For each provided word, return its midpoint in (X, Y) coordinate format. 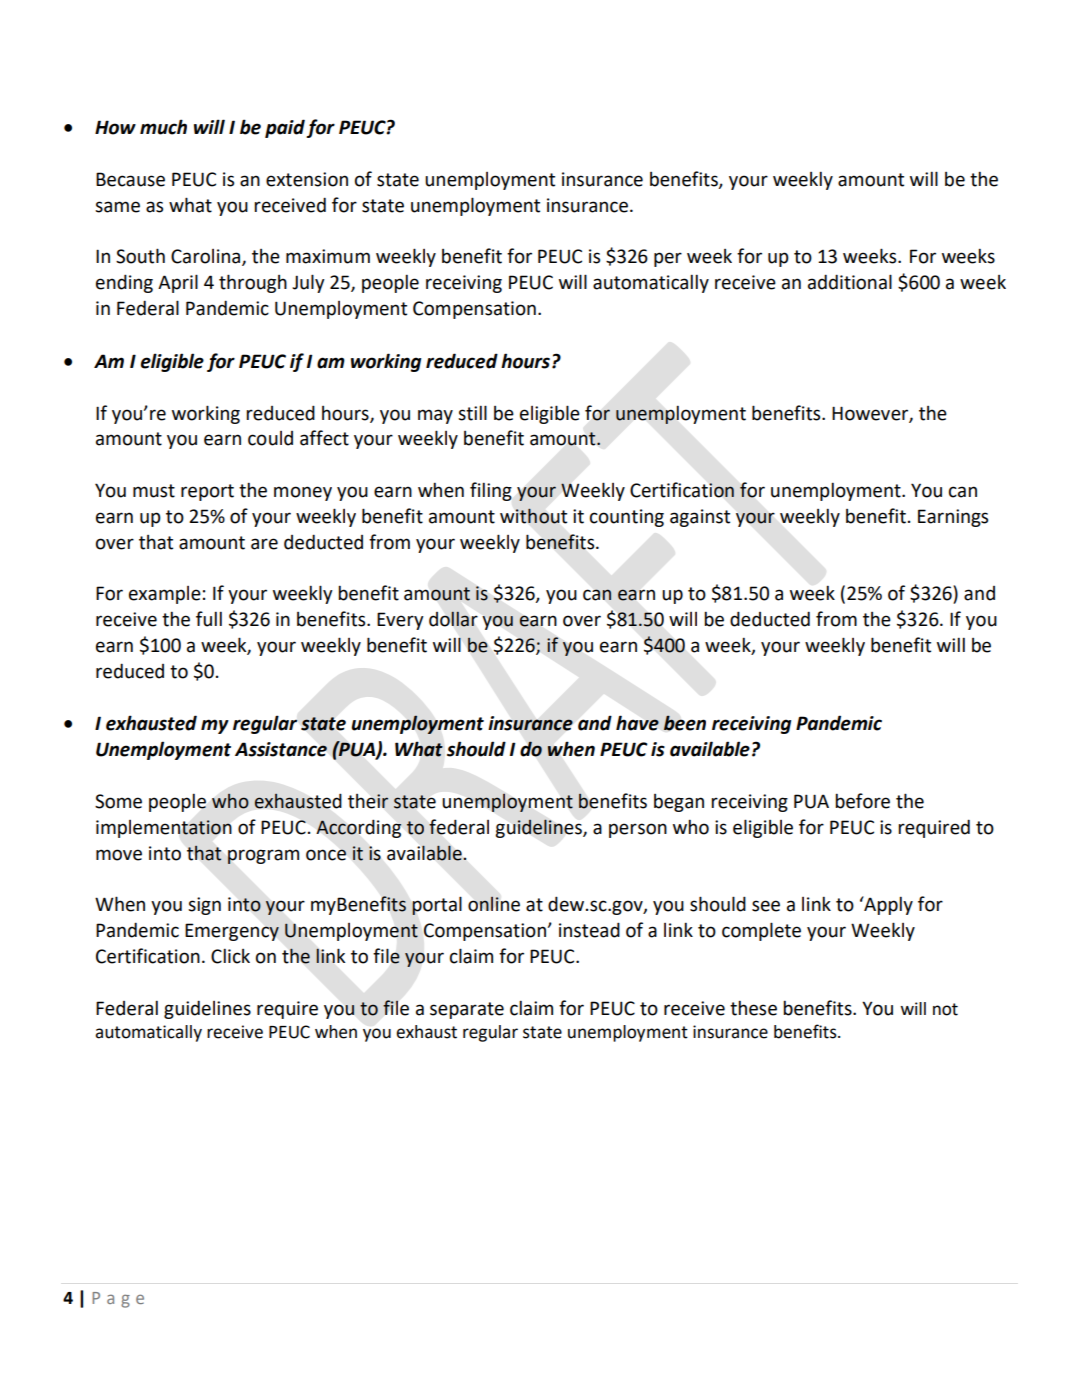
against (700, 518)
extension (307, 179)
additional (850, 282)
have (637, 723)
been (684, 723)
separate (467, 1010)
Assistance (281, 749)
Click (230, 956)
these (753, 1008)
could (270, 438)
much (163, 127)
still (472, 413)
